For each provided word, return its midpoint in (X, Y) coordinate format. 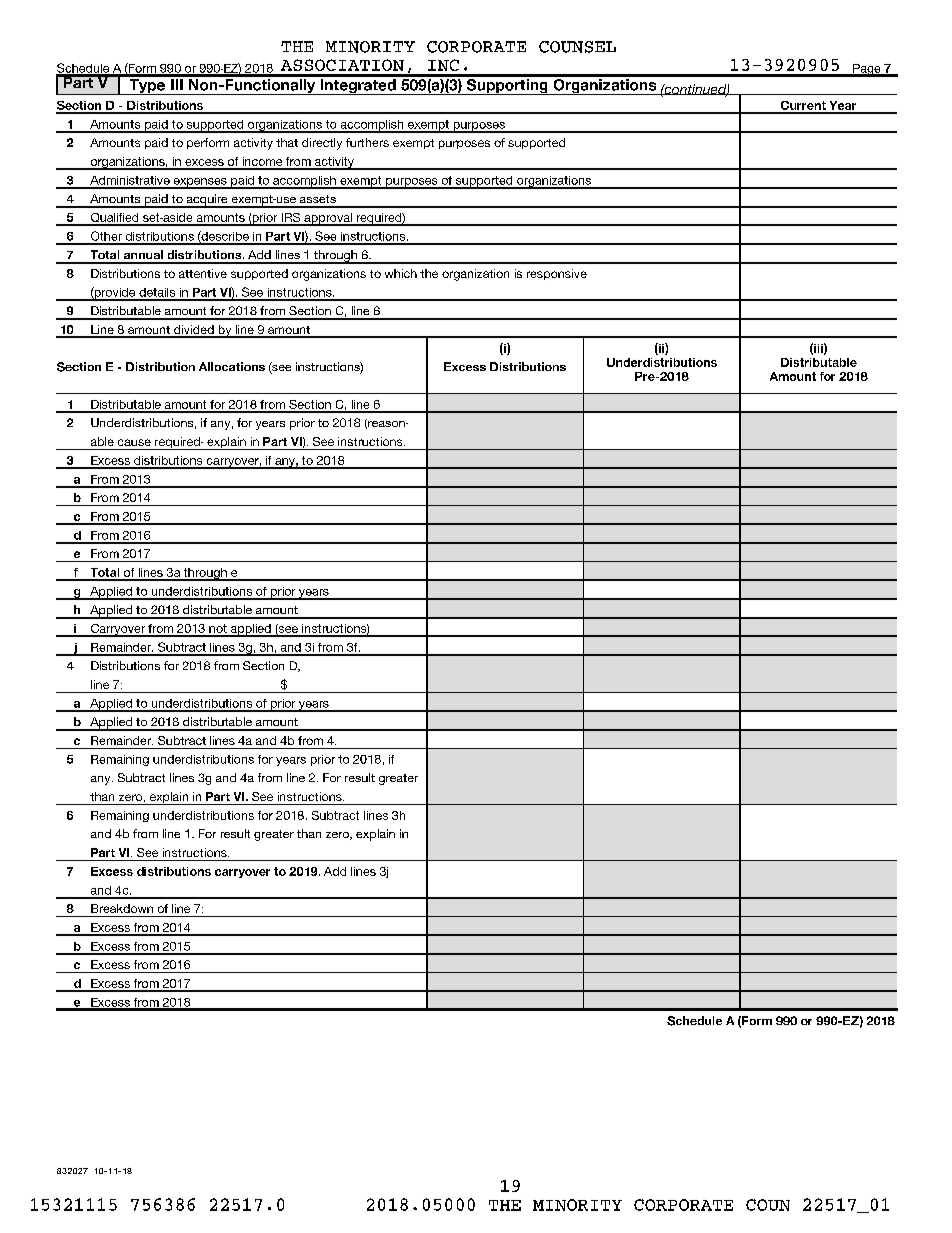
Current (803, 107)
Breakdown (122, 908)
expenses (200, 183)
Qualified (114, 219)
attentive (203, 273)
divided (194, 331)
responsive (557, 274)
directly (322, 144)
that (287, 142)
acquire (207, 201)
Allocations (232, 366)
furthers (367, 142)
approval (328, 219)
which (401, 273)
